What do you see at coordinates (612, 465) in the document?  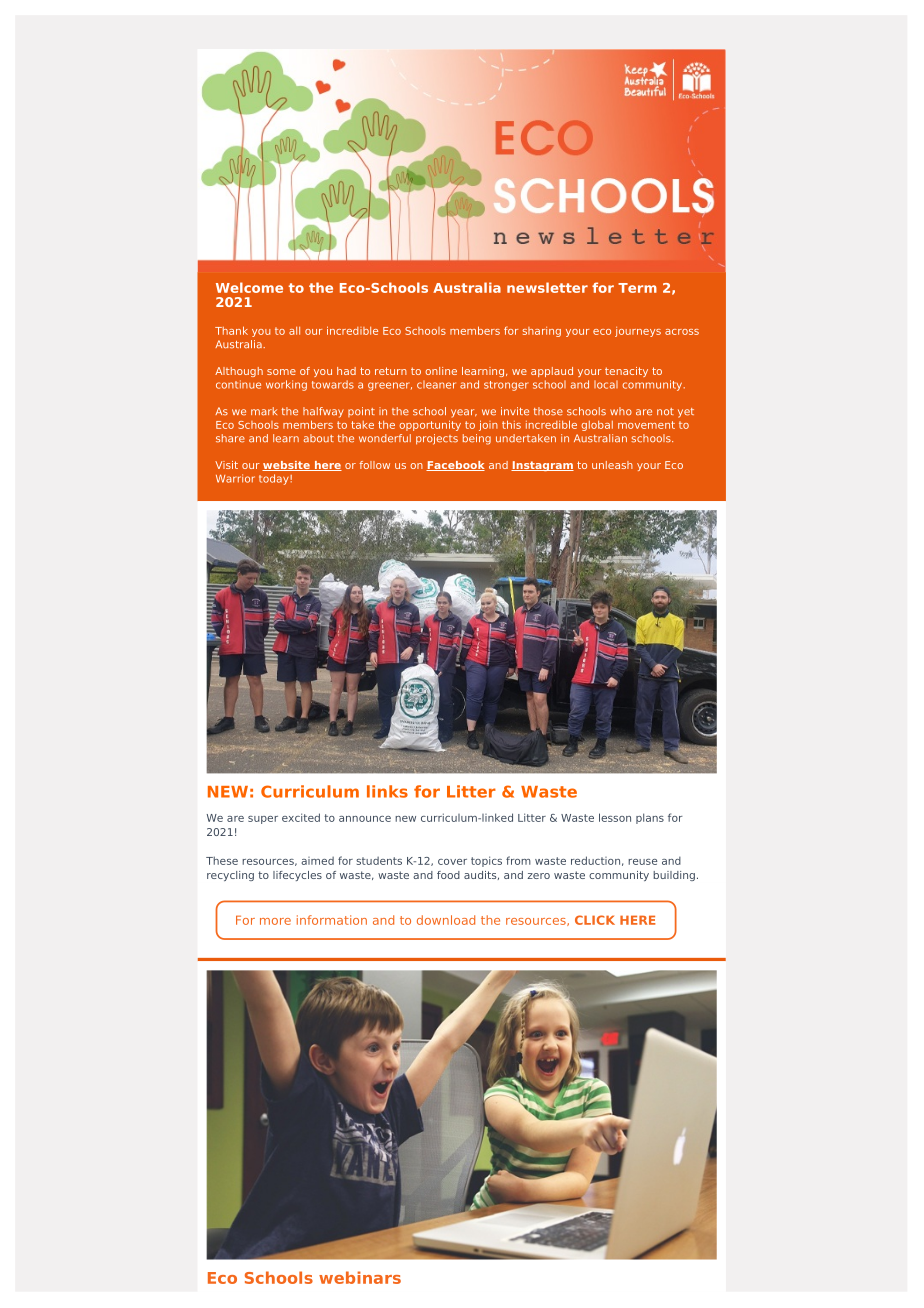 I see `unleash` at bounding box center [612, 465].
